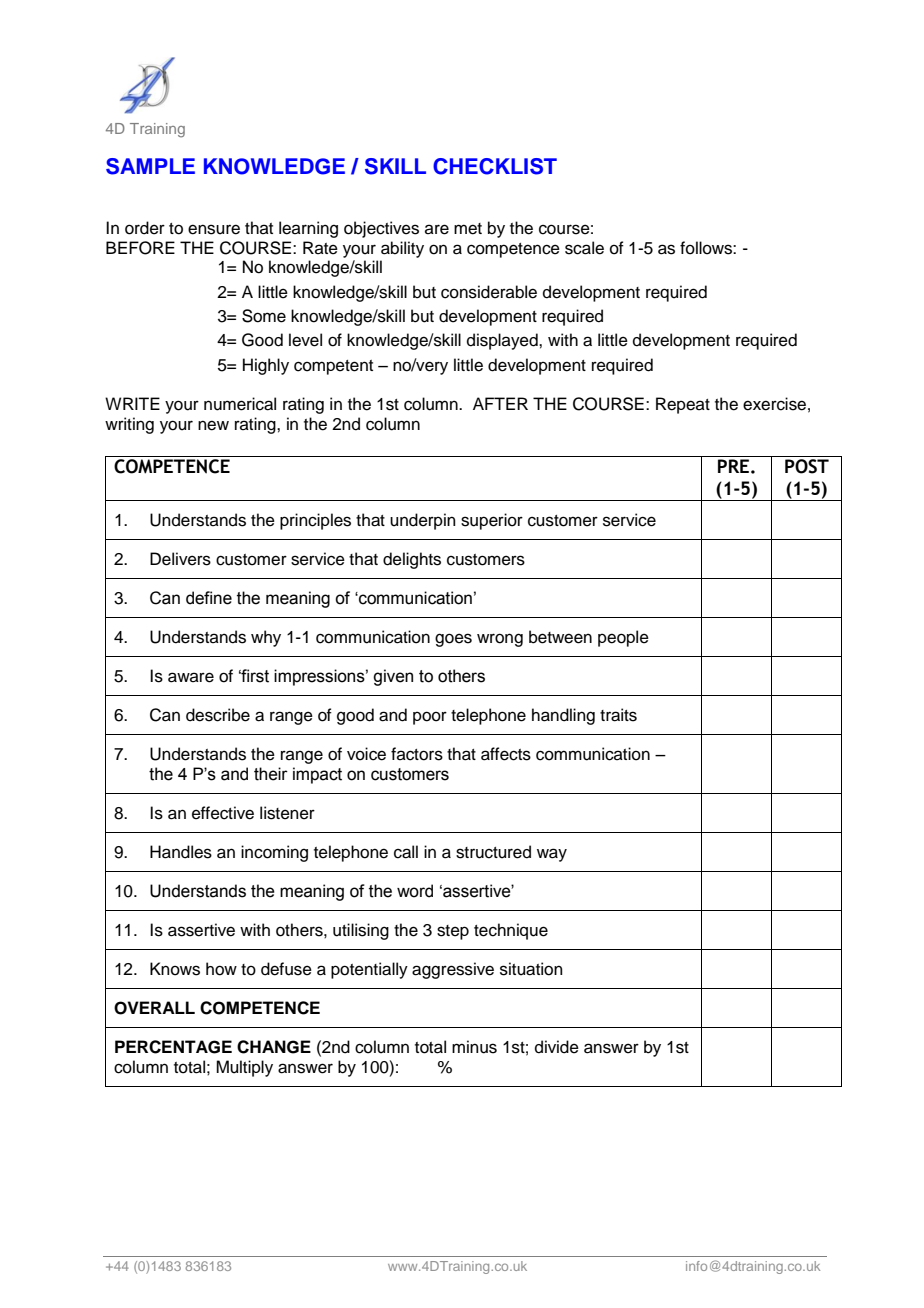 This screenshot has height=1308, width=924. I want to click on ensure, so click(214, 229).
